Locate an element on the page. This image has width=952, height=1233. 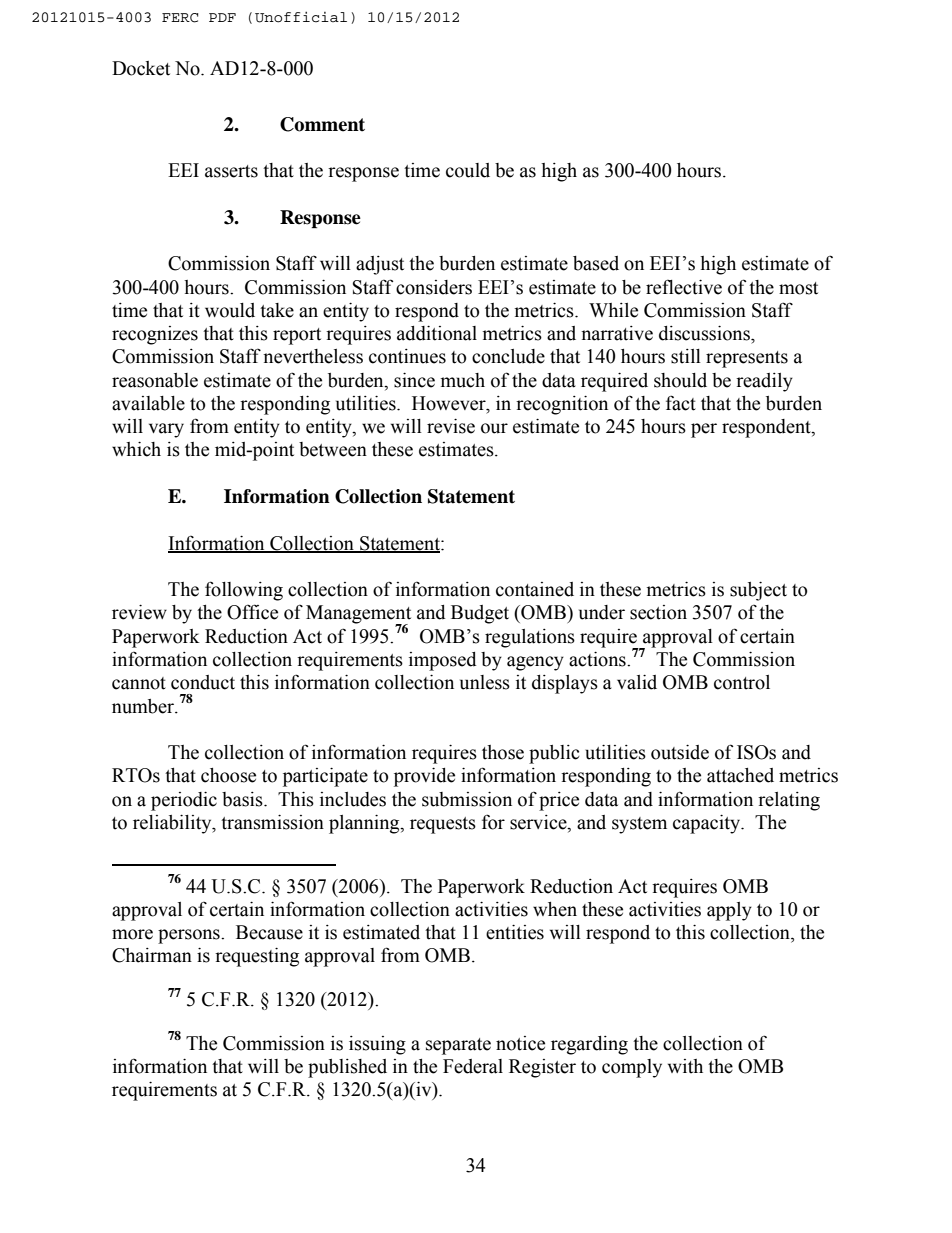
reflective is located at coordinates (684, 287).
